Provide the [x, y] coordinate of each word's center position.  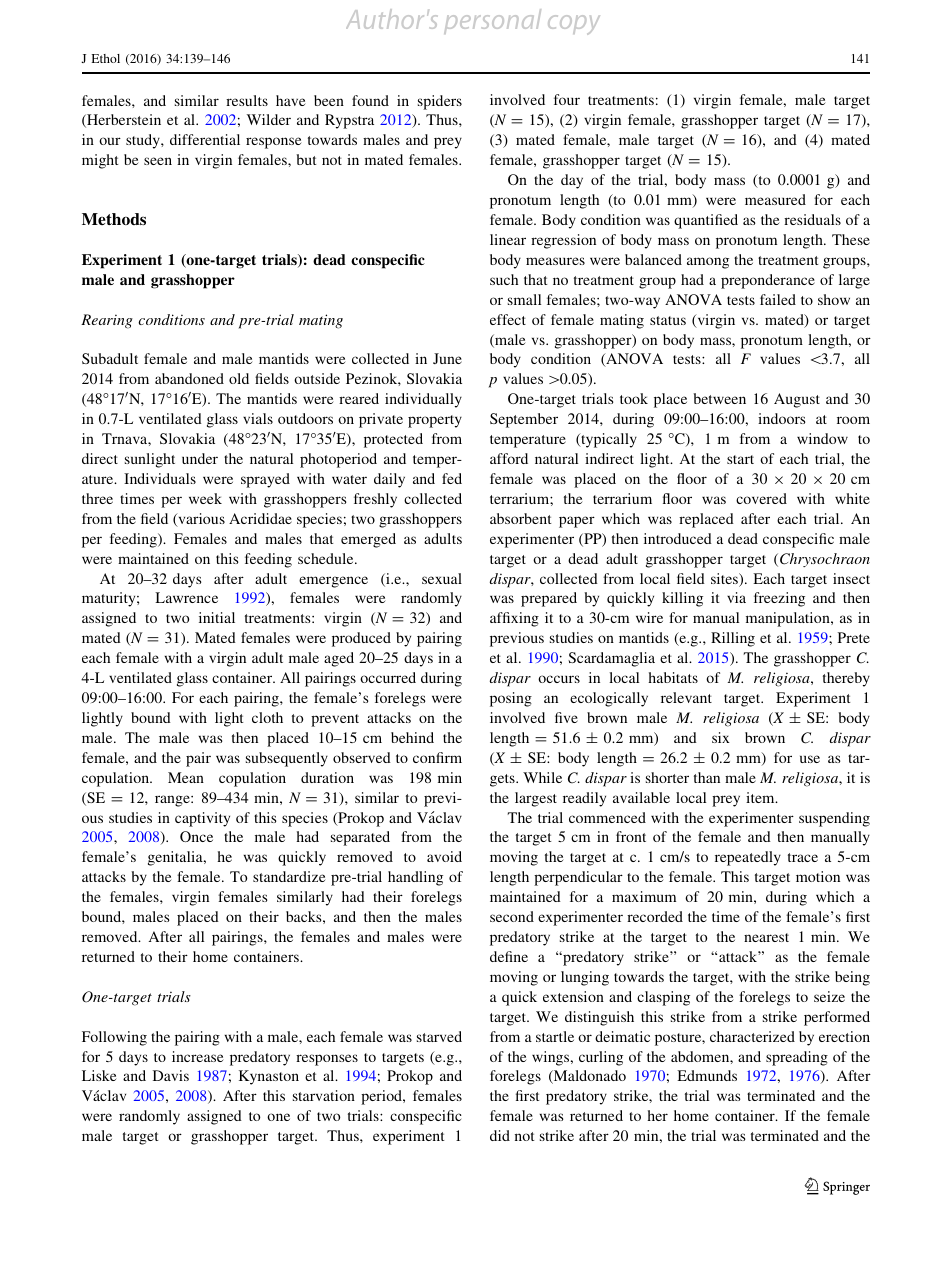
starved [439, 1036]
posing [511, 699]
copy [574, 25]
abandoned [189, 378]
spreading [797, 1058]
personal [492, 21]
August [797, 400]
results [247, 100]
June [447, 358]
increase [198, 1056]
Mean [186, 777]
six [721, 737]
